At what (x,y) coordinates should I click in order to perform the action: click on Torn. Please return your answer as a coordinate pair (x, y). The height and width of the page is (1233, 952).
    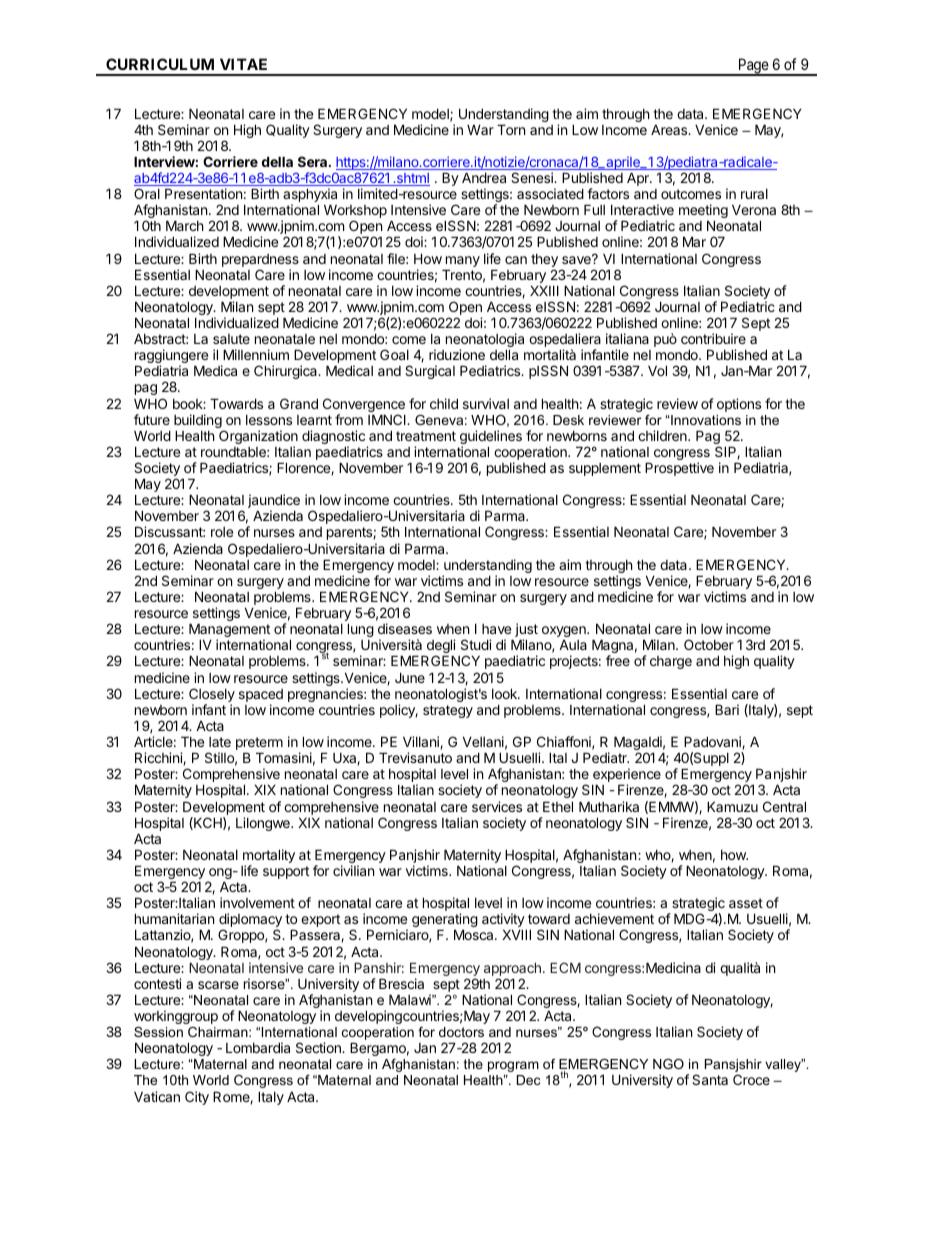
    Looking at the image, I should click on (511, 129).
